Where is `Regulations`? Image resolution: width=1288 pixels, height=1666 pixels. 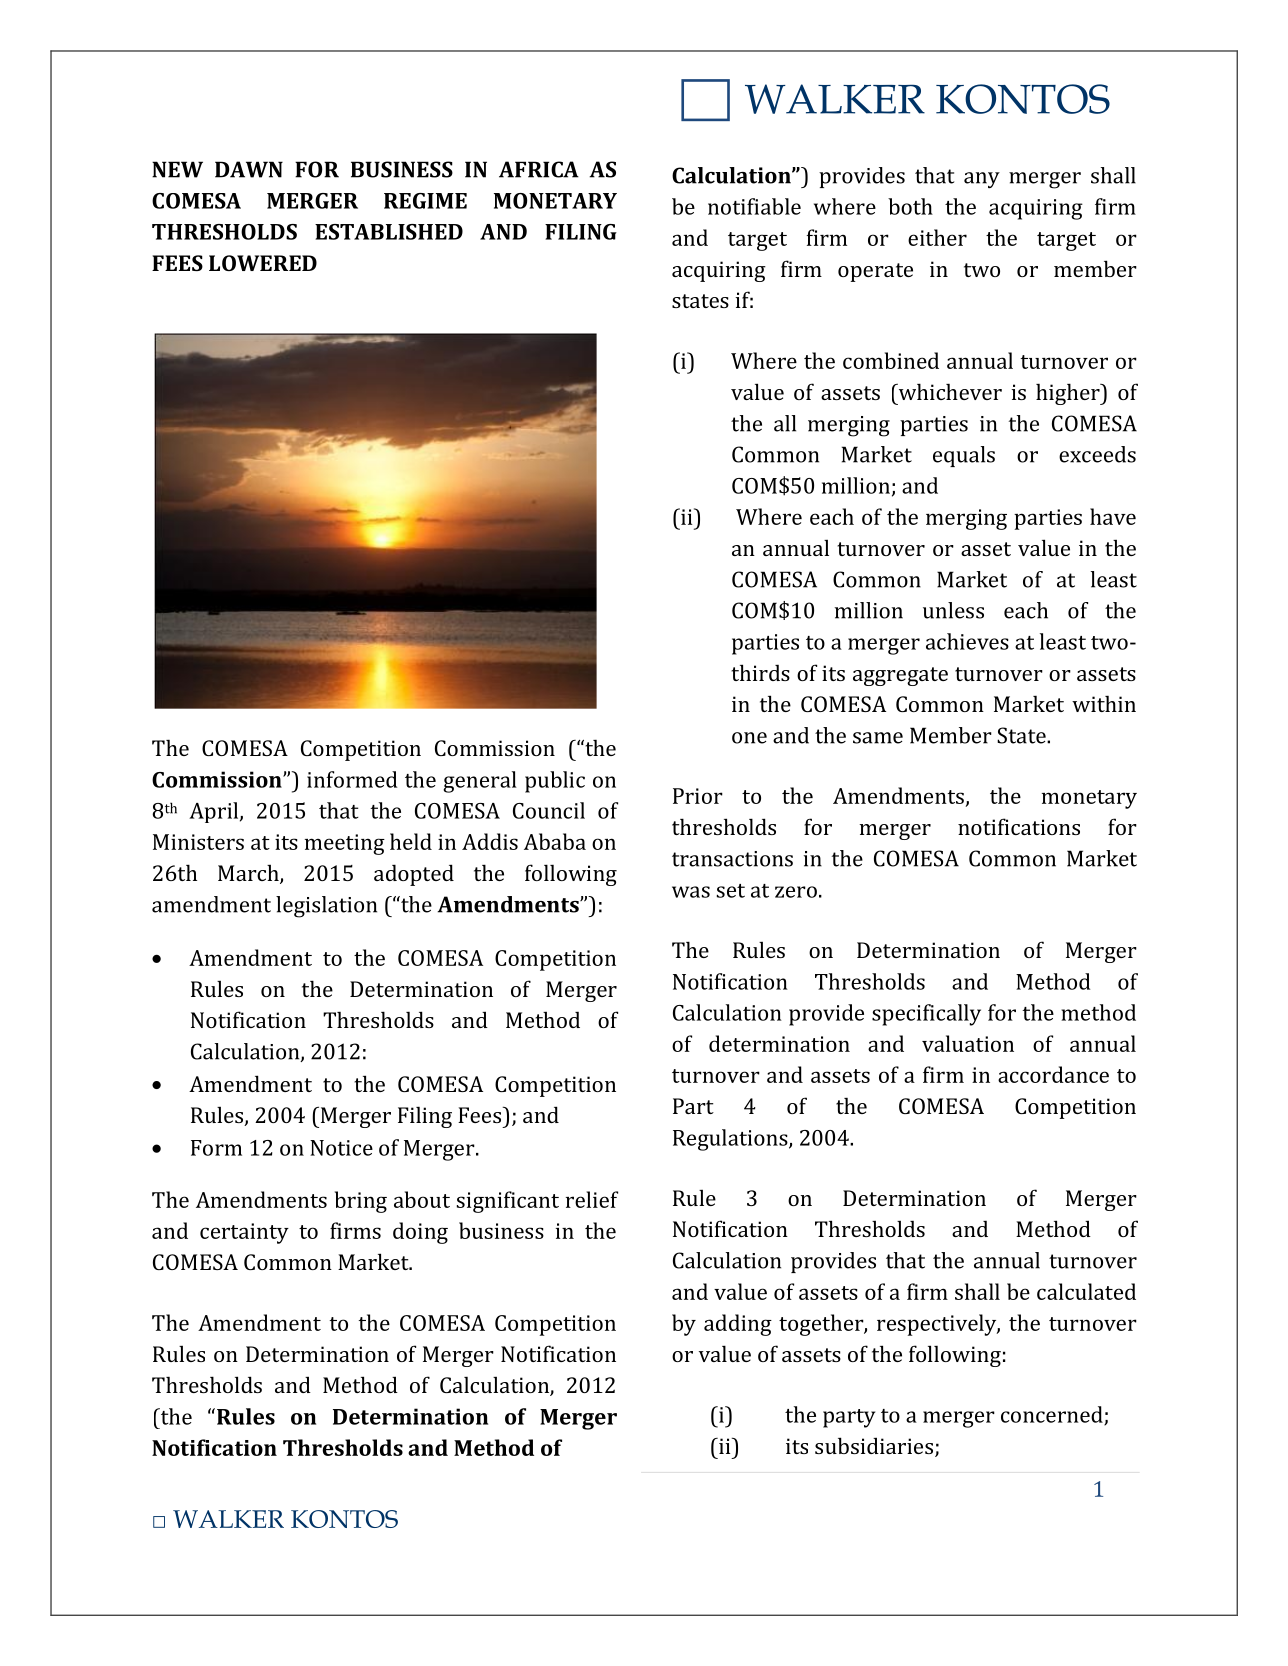 Regulations is located at coordinates (731, 1140).
